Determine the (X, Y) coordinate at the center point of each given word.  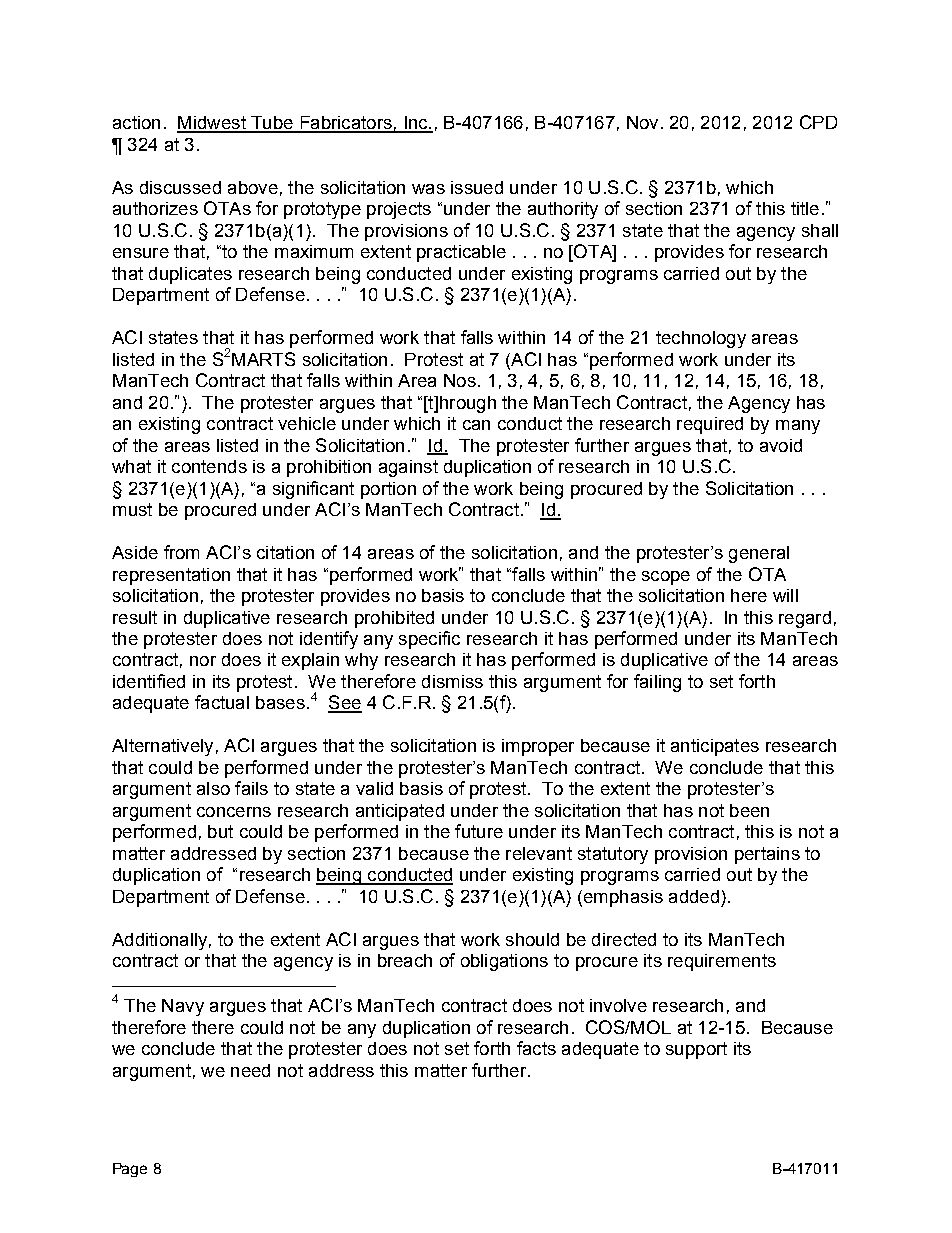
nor (203, 661)
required (710, 425)
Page (130, 1170)
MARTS (263, 359)
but (220, 831)
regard (805, 619)
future (479, 831)
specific (429, 640)
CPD (818, 122)
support (696, 1050)
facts (536, 1048)
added (694, 896)
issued (477, 187)
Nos (460, 380)
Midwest (212, 124)
